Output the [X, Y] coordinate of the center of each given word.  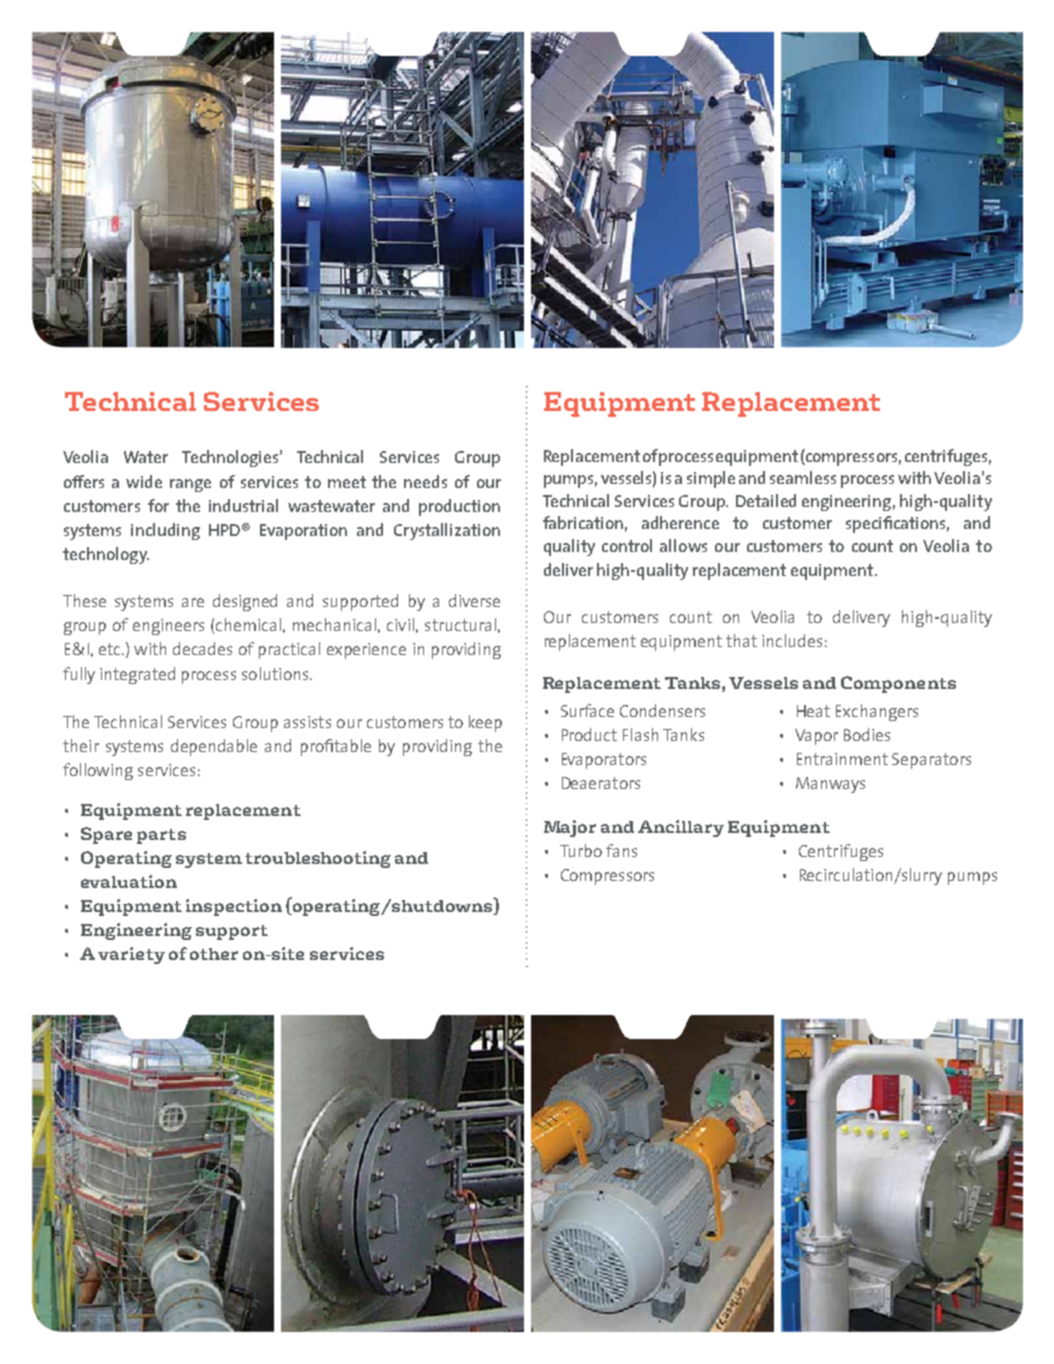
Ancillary [681, 828]
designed [245, 602]
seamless [803, 477]
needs [425, 481]
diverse [474, 600]
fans [621, 850]
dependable [214, 747]
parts [161, 836]
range [190, 485]
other [214, 954]
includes [792, 640]
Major [570, 828]
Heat [813, 711]
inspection [234, 907]
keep [485, 723]
